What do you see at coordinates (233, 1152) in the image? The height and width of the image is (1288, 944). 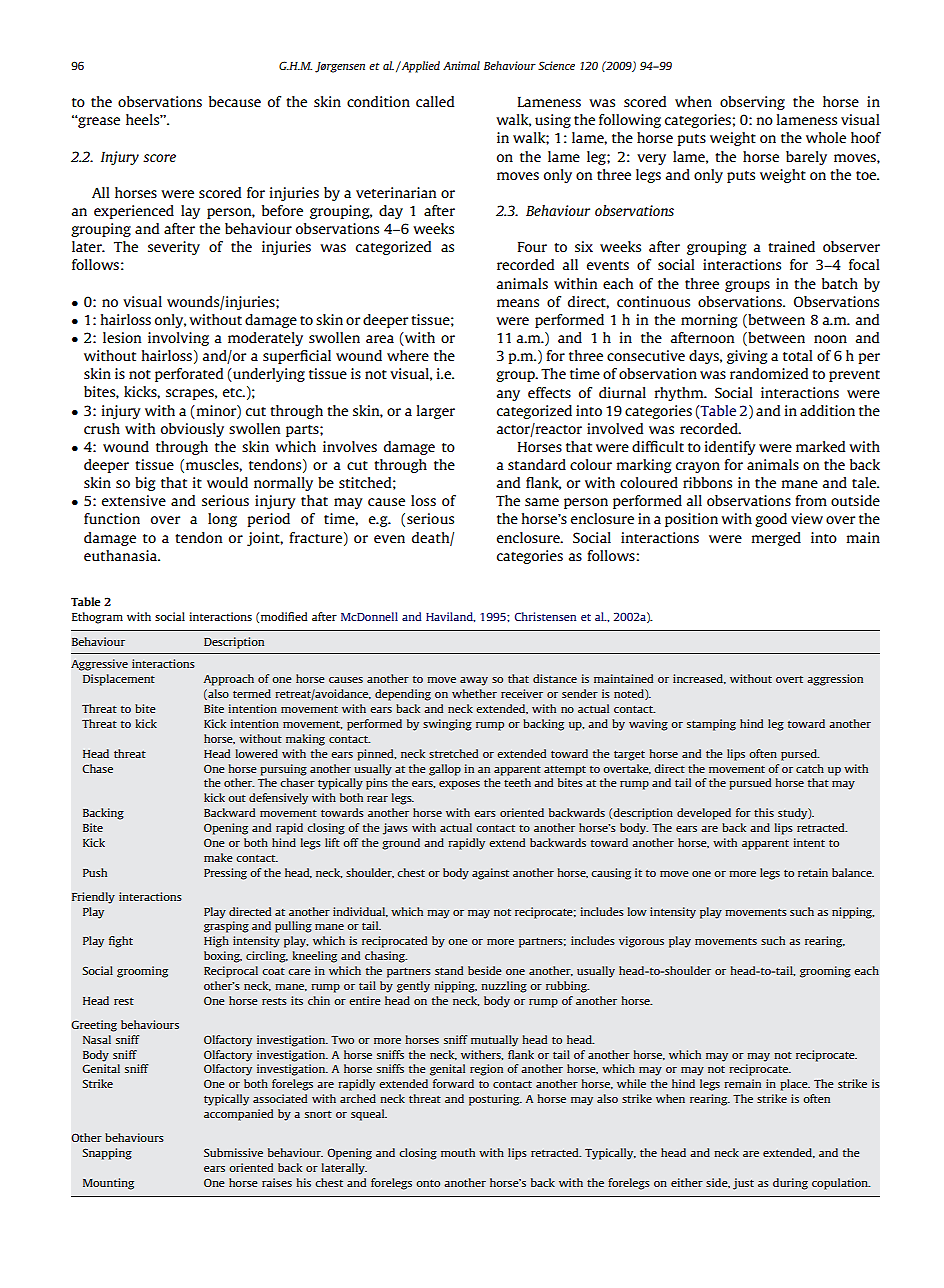 I see `Submissive` at bounding box center [233, 1152].
